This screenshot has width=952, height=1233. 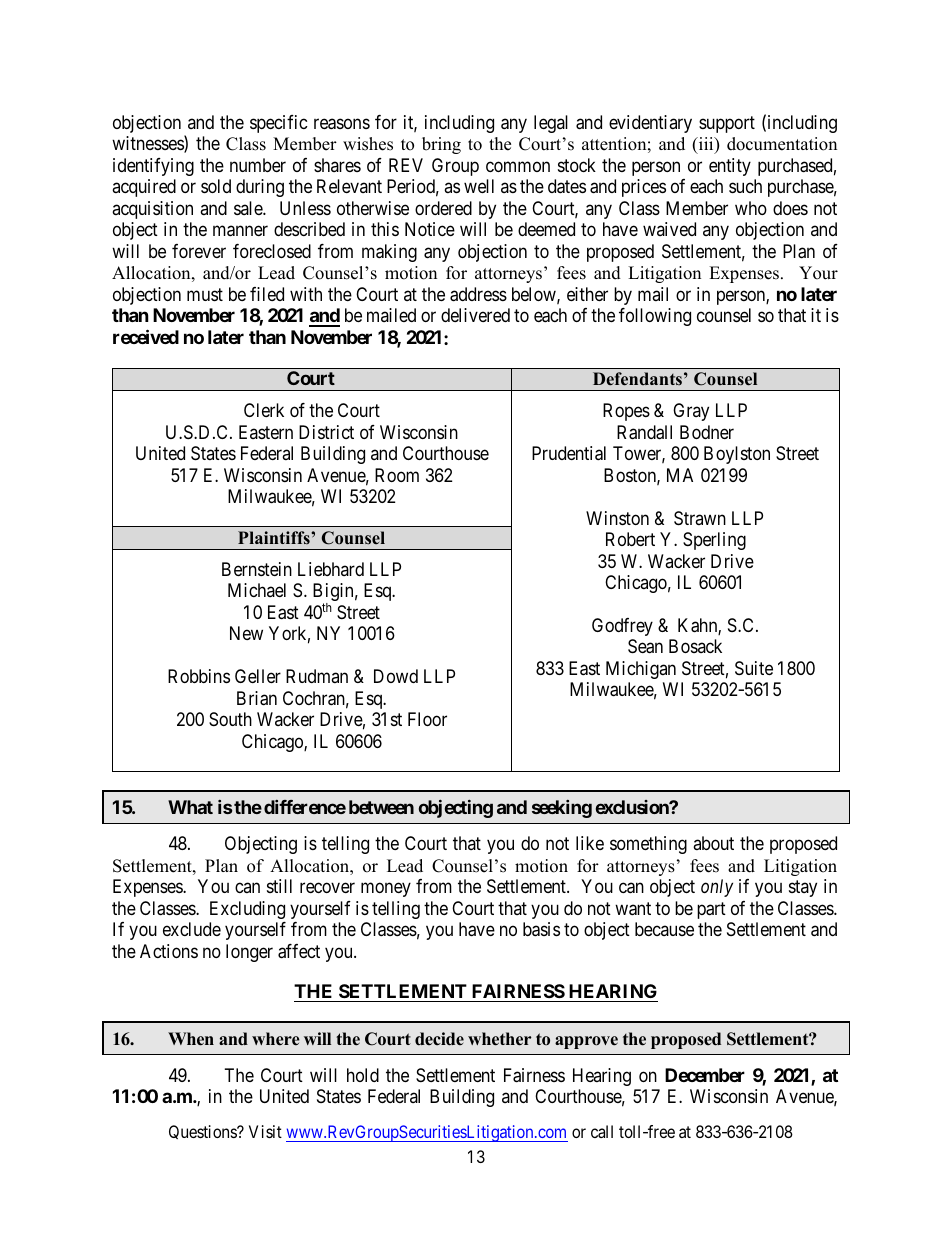 I want to click on whether, so click(x=500, y=1039).
